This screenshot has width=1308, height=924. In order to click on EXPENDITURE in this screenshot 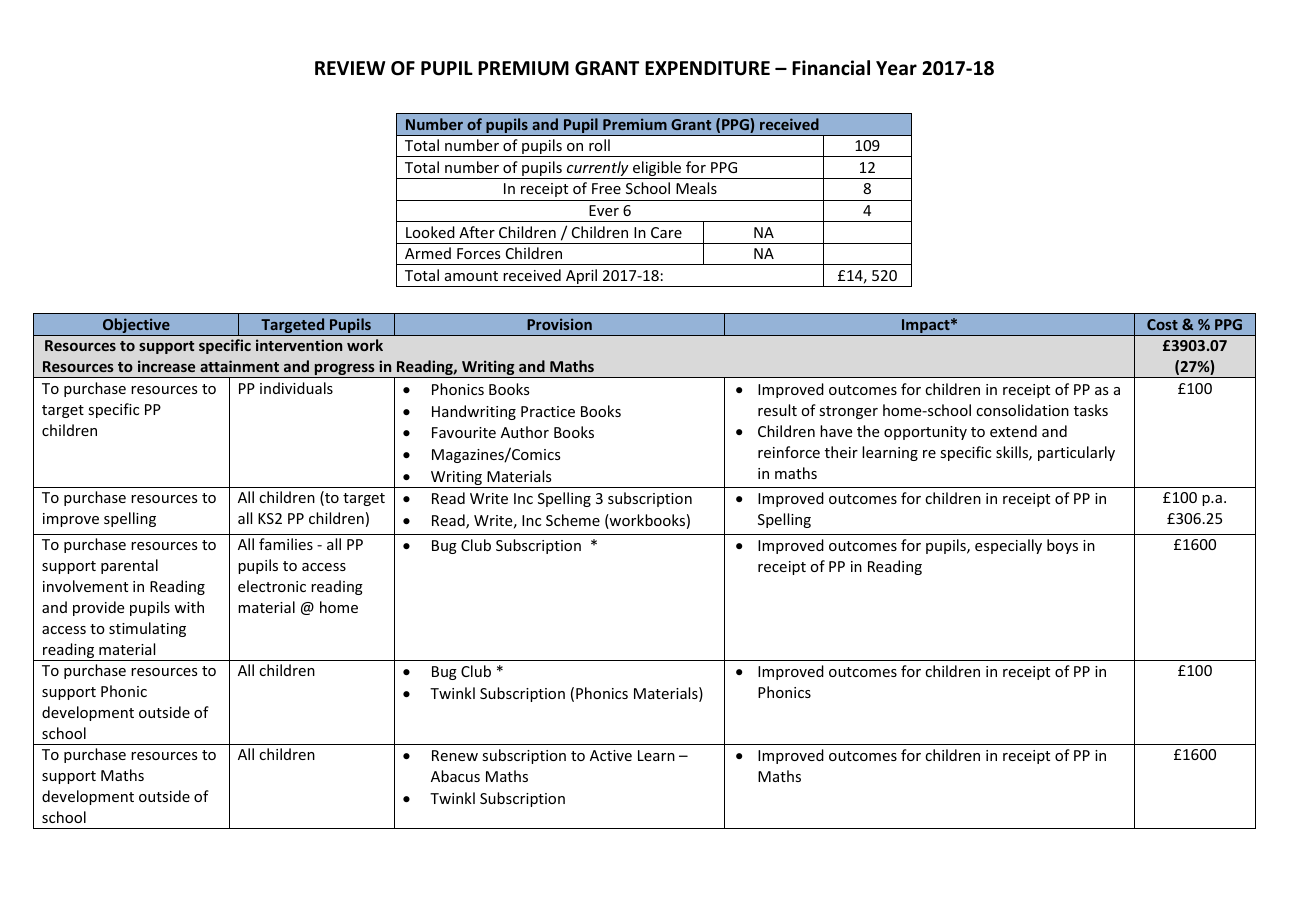, I will do `click(707, 68)`.
